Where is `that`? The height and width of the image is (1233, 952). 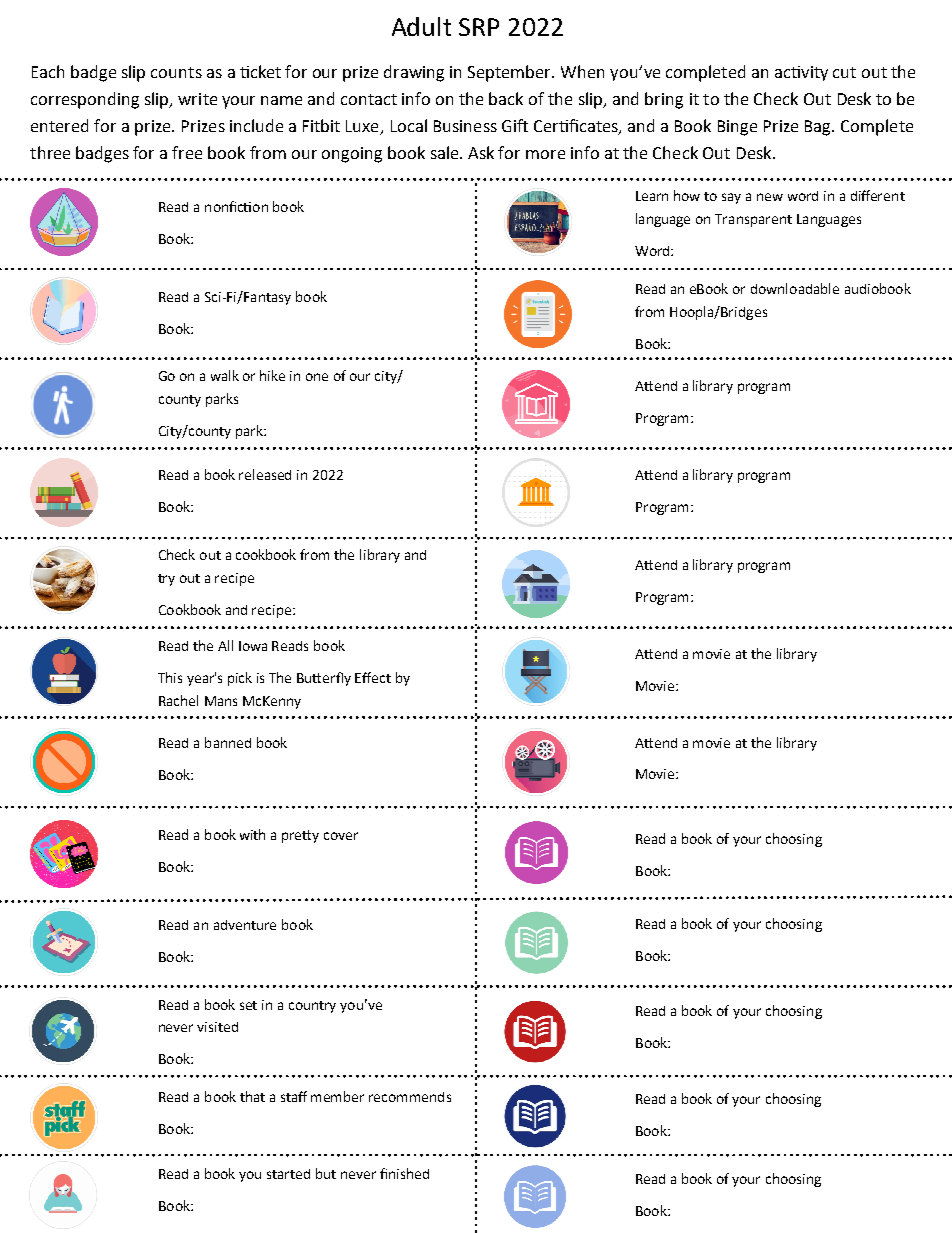
that is located at coordinates (252, 1096).
